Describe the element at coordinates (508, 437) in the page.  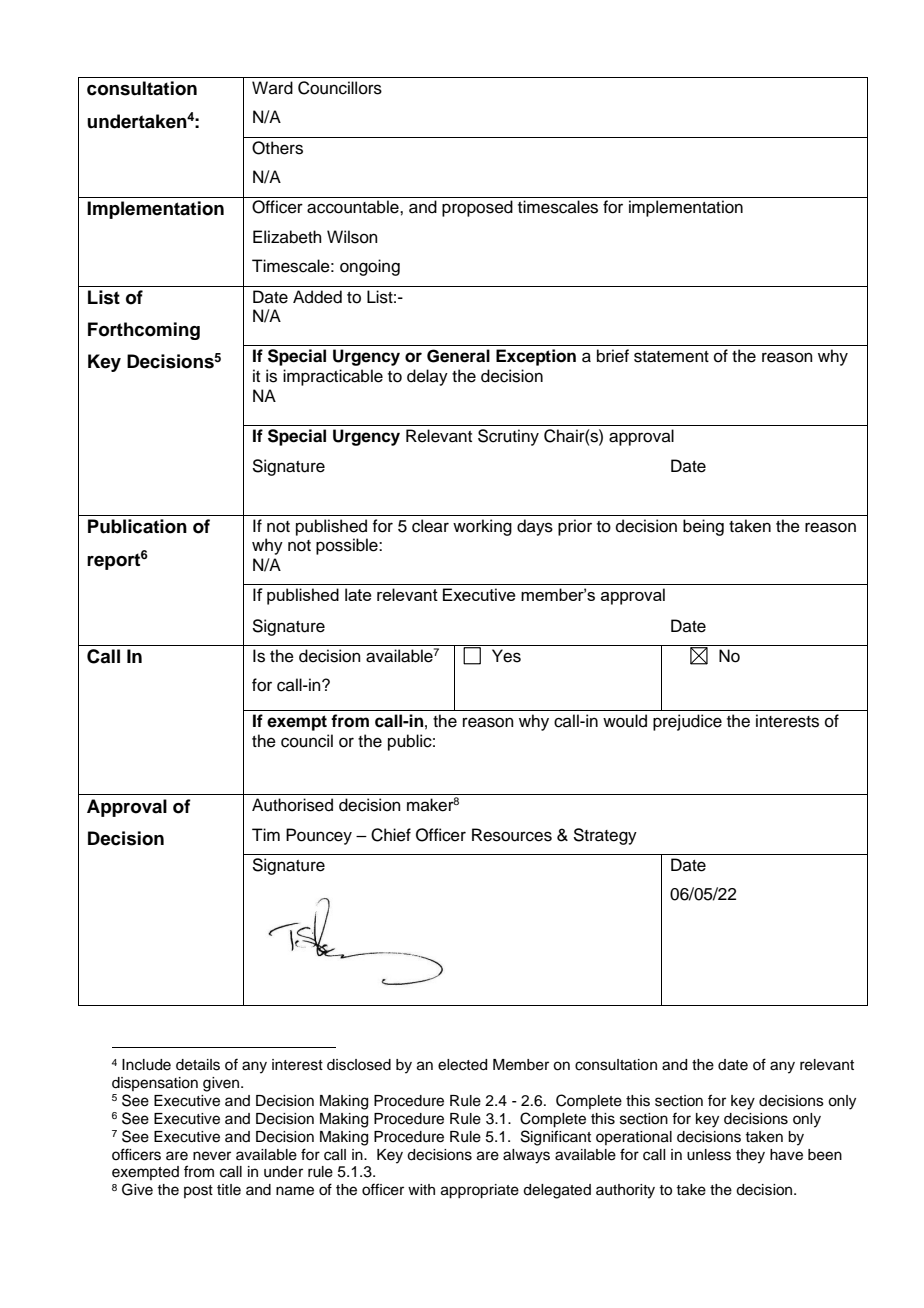
I see `Scrutiny` at that location.
